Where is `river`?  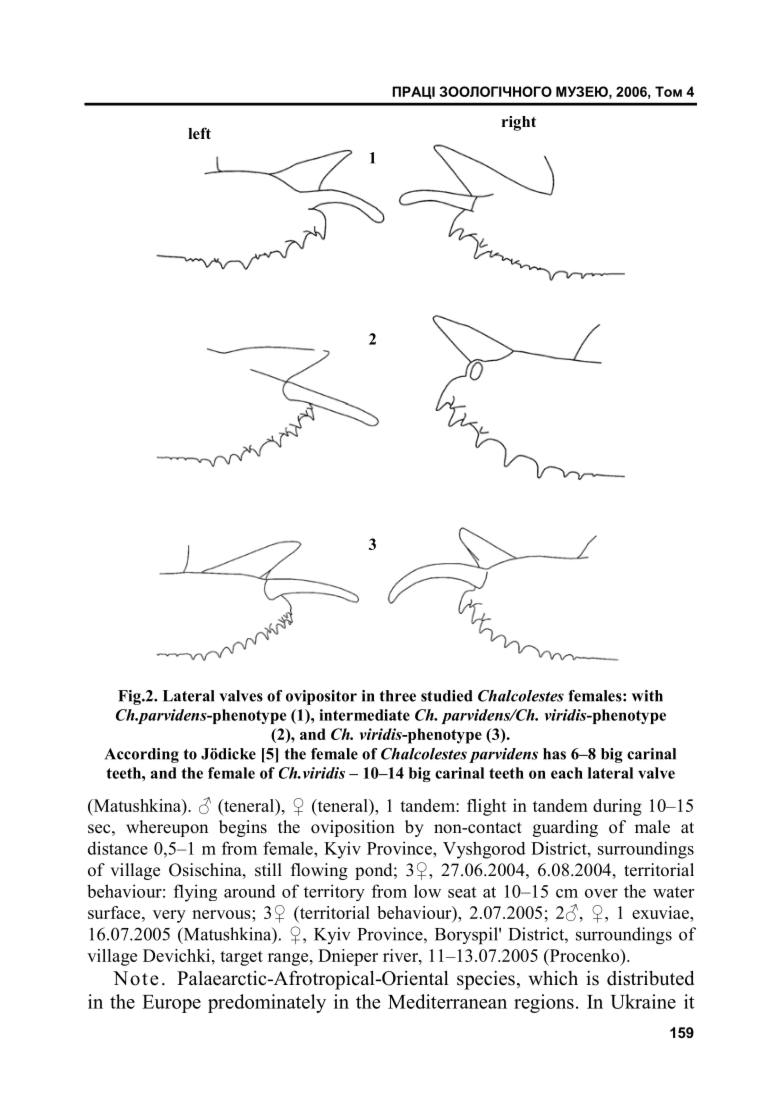 river is located at coordinates (401, 955).
